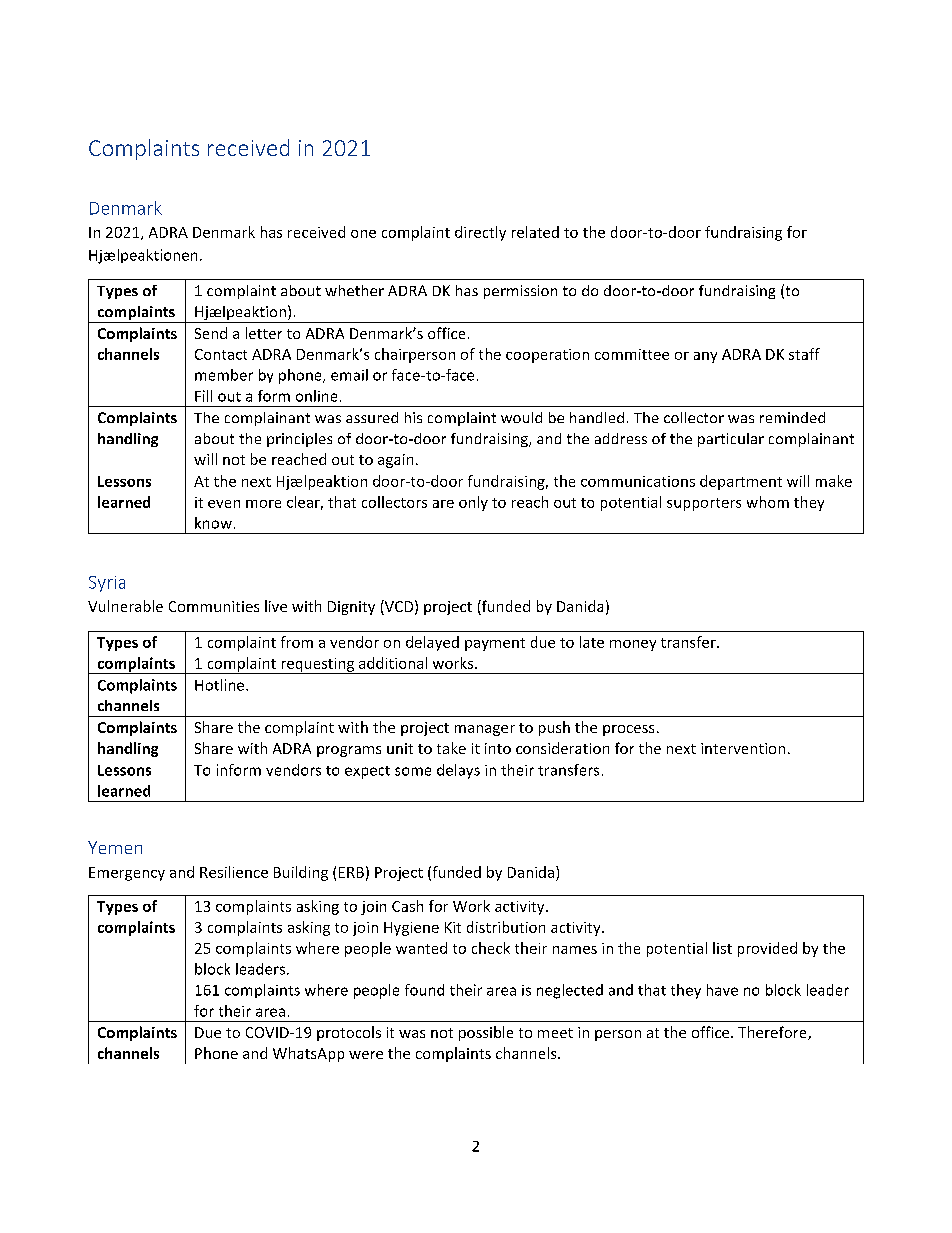  What do you see at coordinates (773, 1033) in the screenshot?
I see `Therefore` at bounding box center [773, 1033].
